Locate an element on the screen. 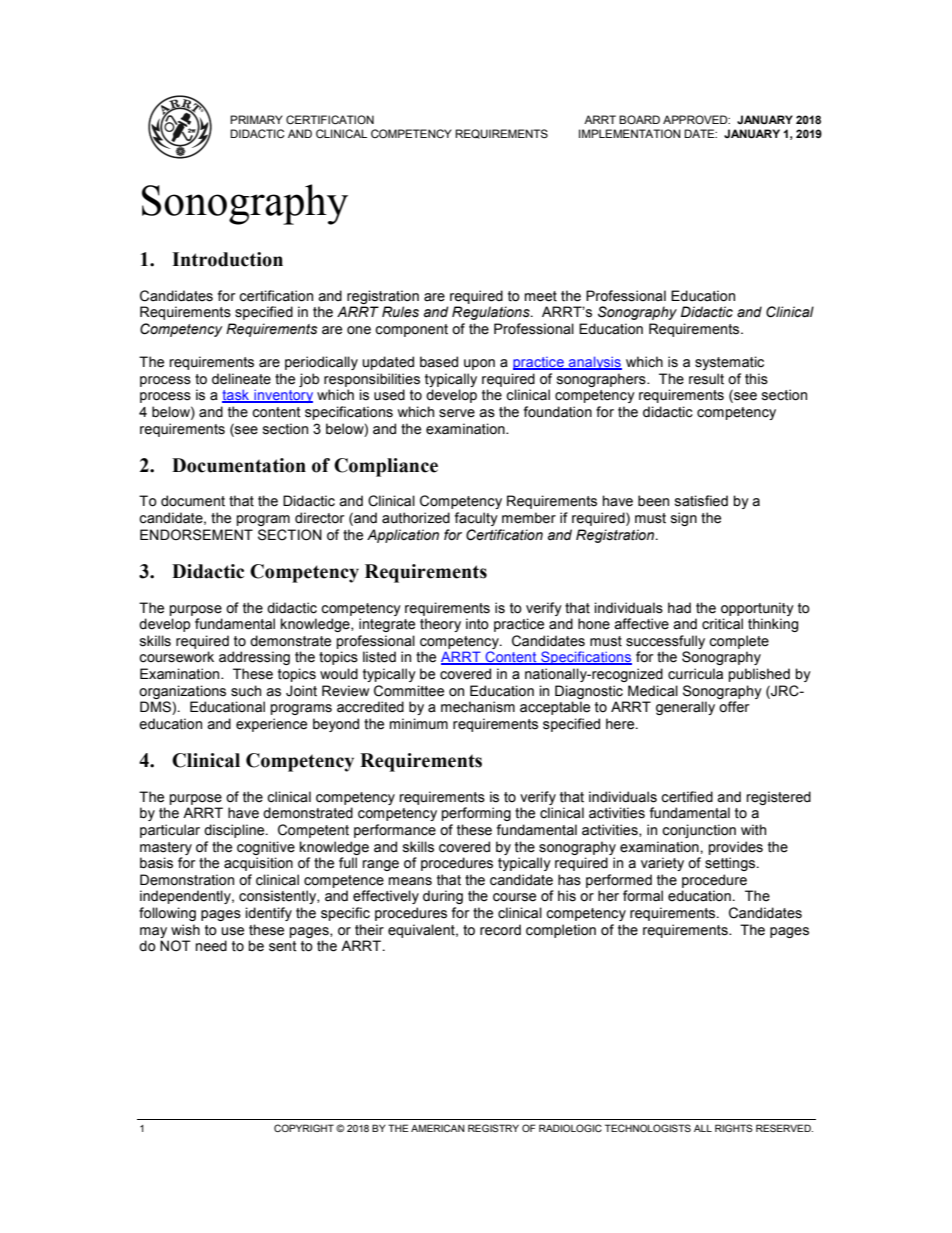 This screenshot has width=952, height=1233. faculty is located at coordinates (476, 519).
